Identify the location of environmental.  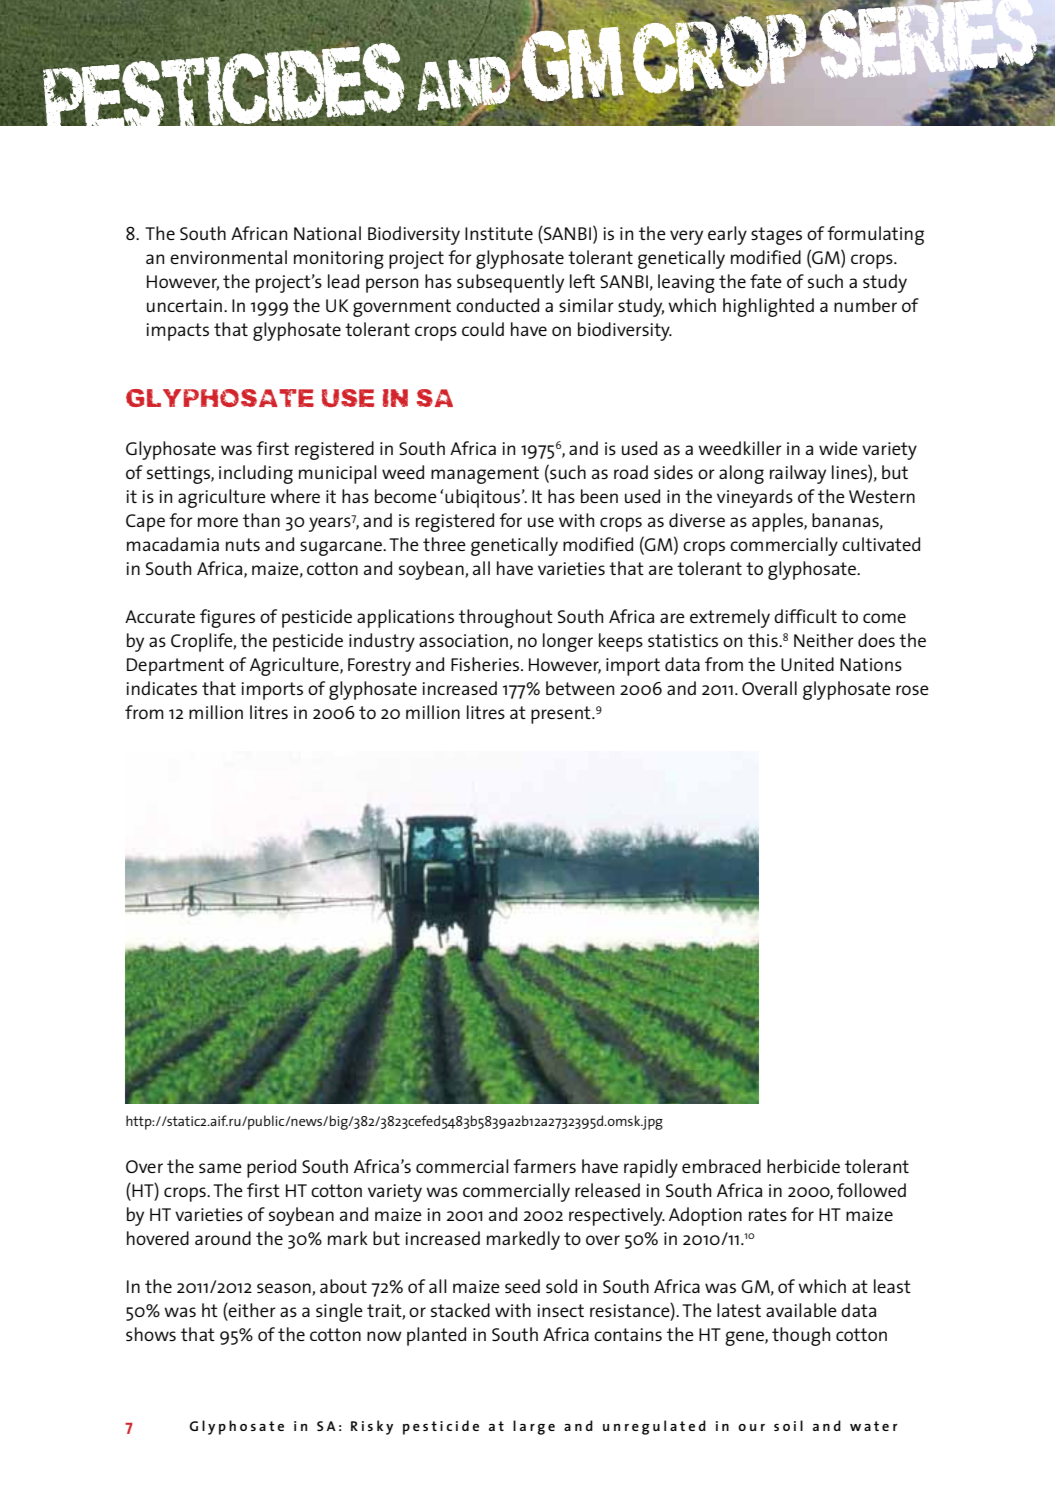
(228, 257).
